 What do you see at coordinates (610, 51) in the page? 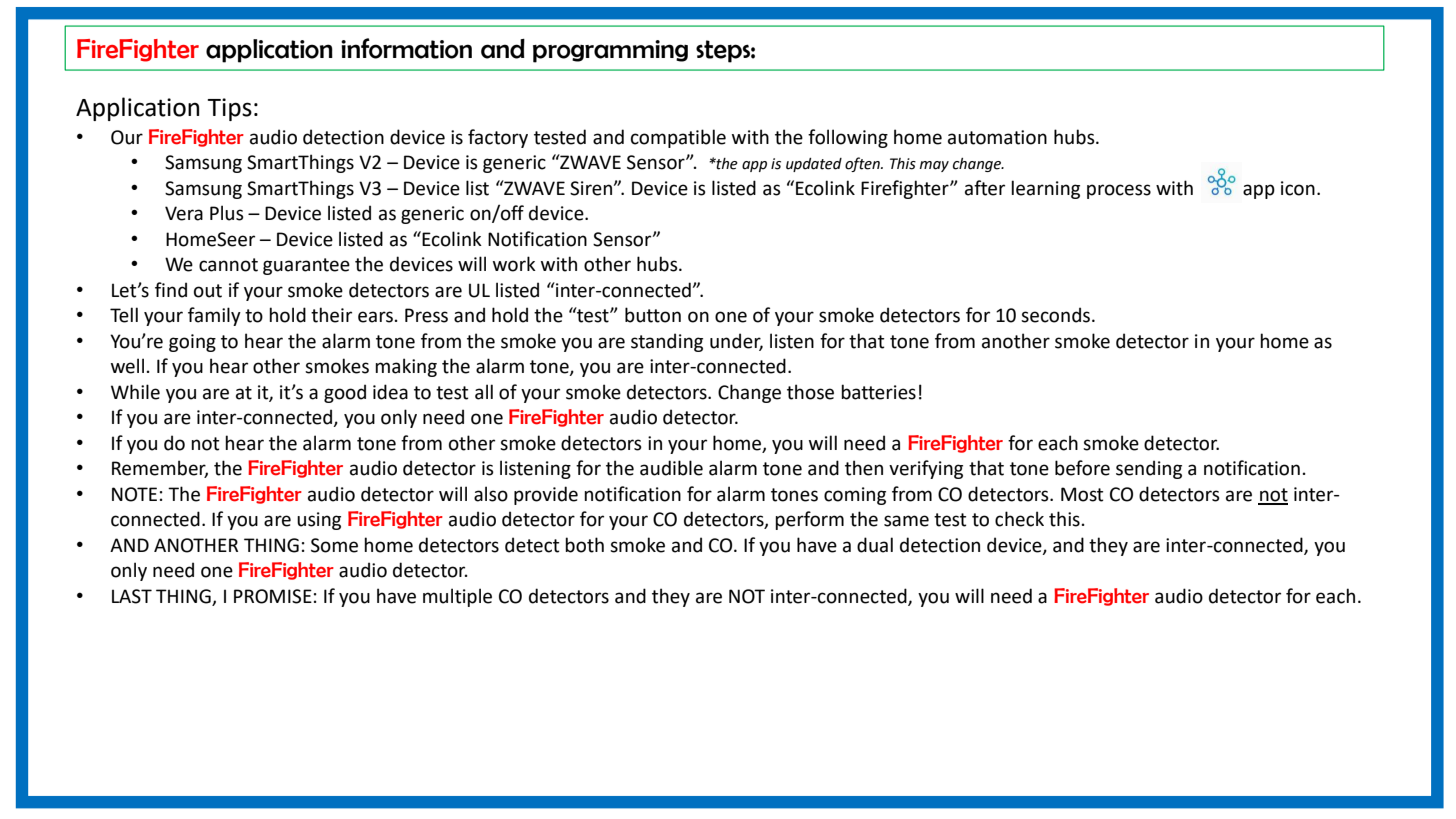
I see `programming` at bounding box center [610, 51].
